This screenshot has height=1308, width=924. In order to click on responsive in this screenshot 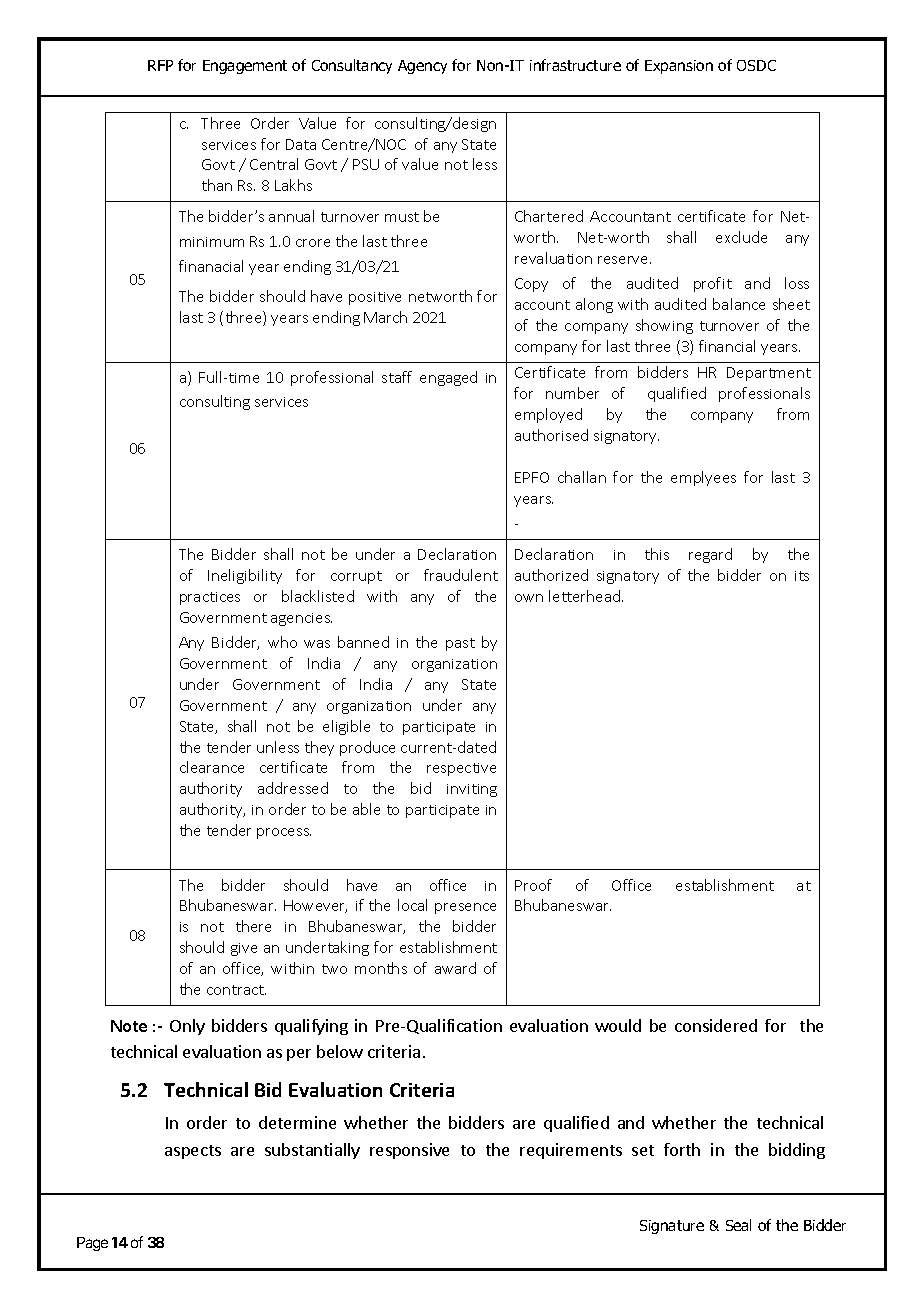, I will do `click(409, 1151)`.
